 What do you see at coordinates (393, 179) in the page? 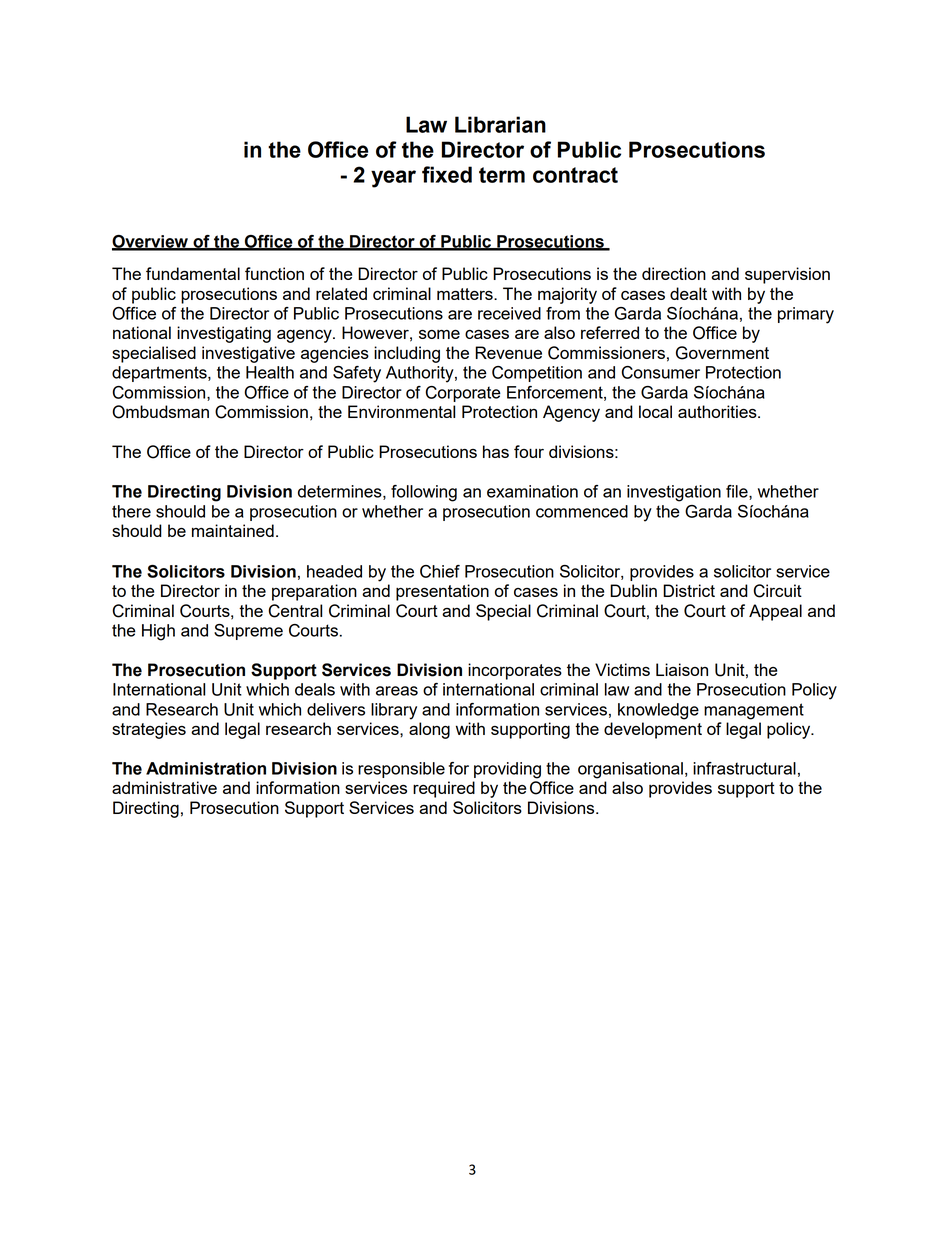
I see `year` at bounding box center [393, 179].
